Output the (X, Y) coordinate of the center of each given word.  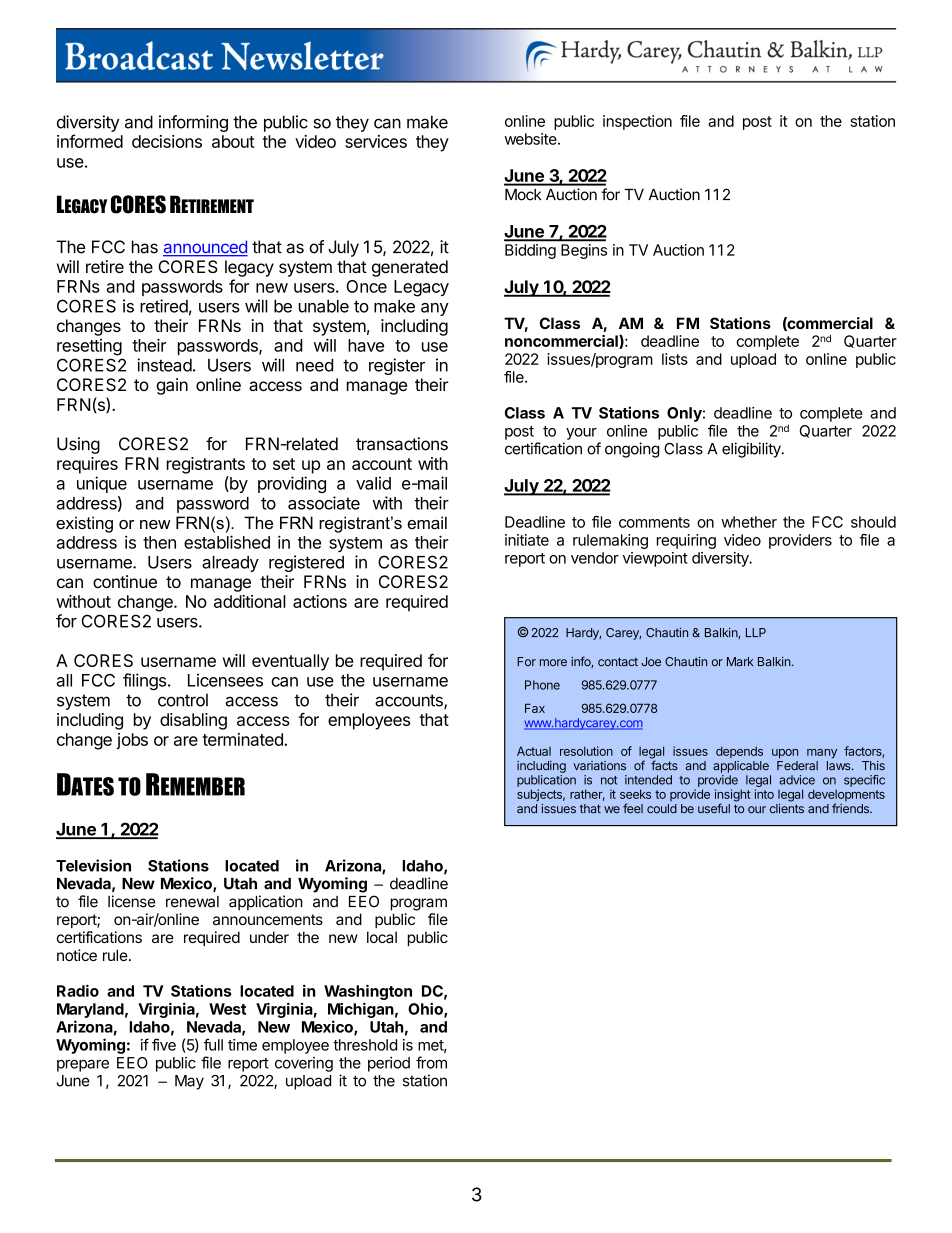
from (431, 1062)
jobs (132, 741)
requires (87, 465)
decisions (167, 141)
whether (749, 522)
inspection (637, 122)
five (164, 1044)
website (532, 139)
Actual (534, 751)
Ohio (426, 1009)
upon (785, 754)
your (581, 434)
